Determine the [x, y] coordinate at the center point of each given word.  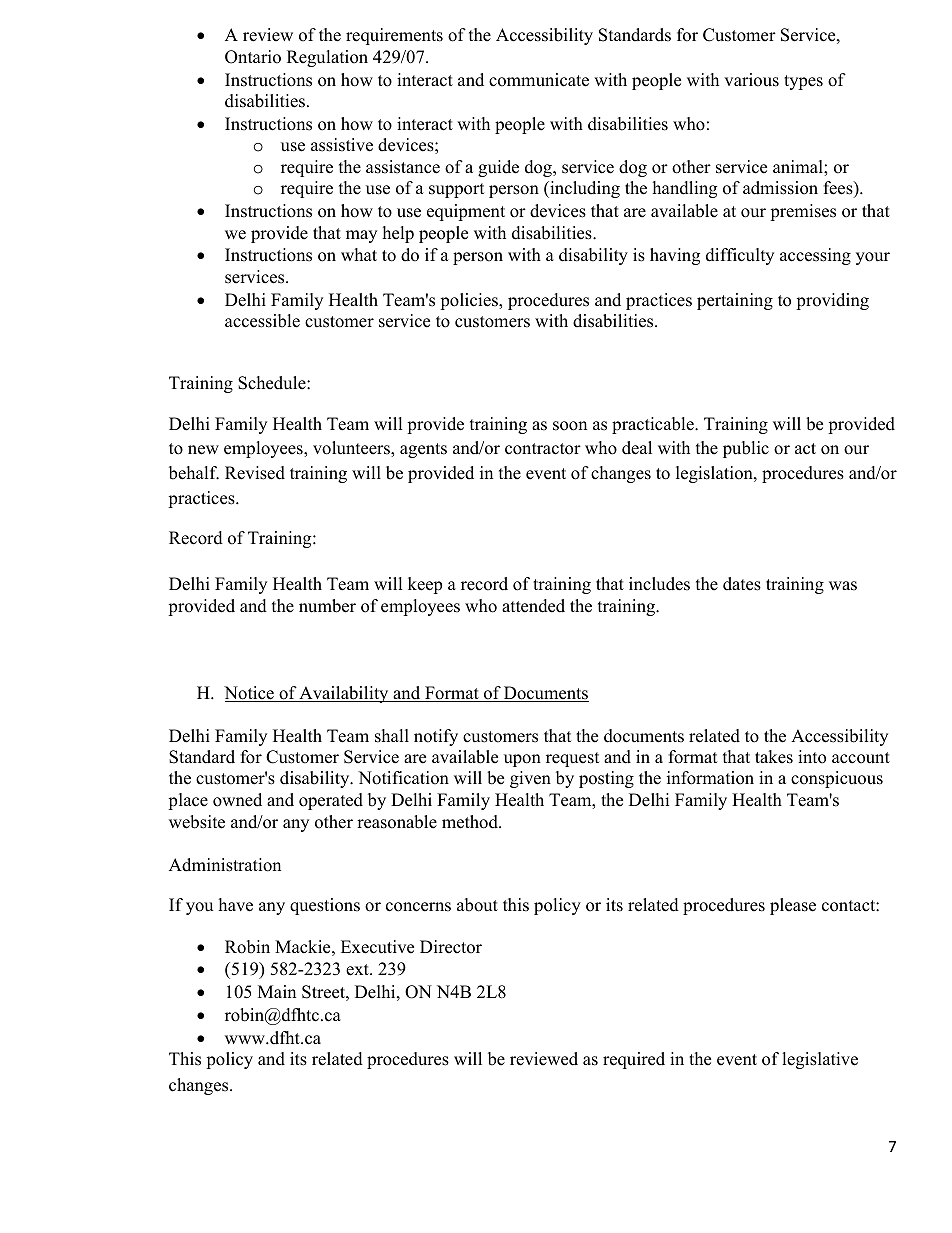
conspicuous [837, 779]
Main [277, 991]
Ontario [253, 57]
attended [533, 606]
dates [742, 584]
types [803, 82]
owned [237, 800]
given [530, 779]
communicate [539, 80]
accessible [262, 321]
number [327, 606]
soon [570, 426]
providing [832, 301]
